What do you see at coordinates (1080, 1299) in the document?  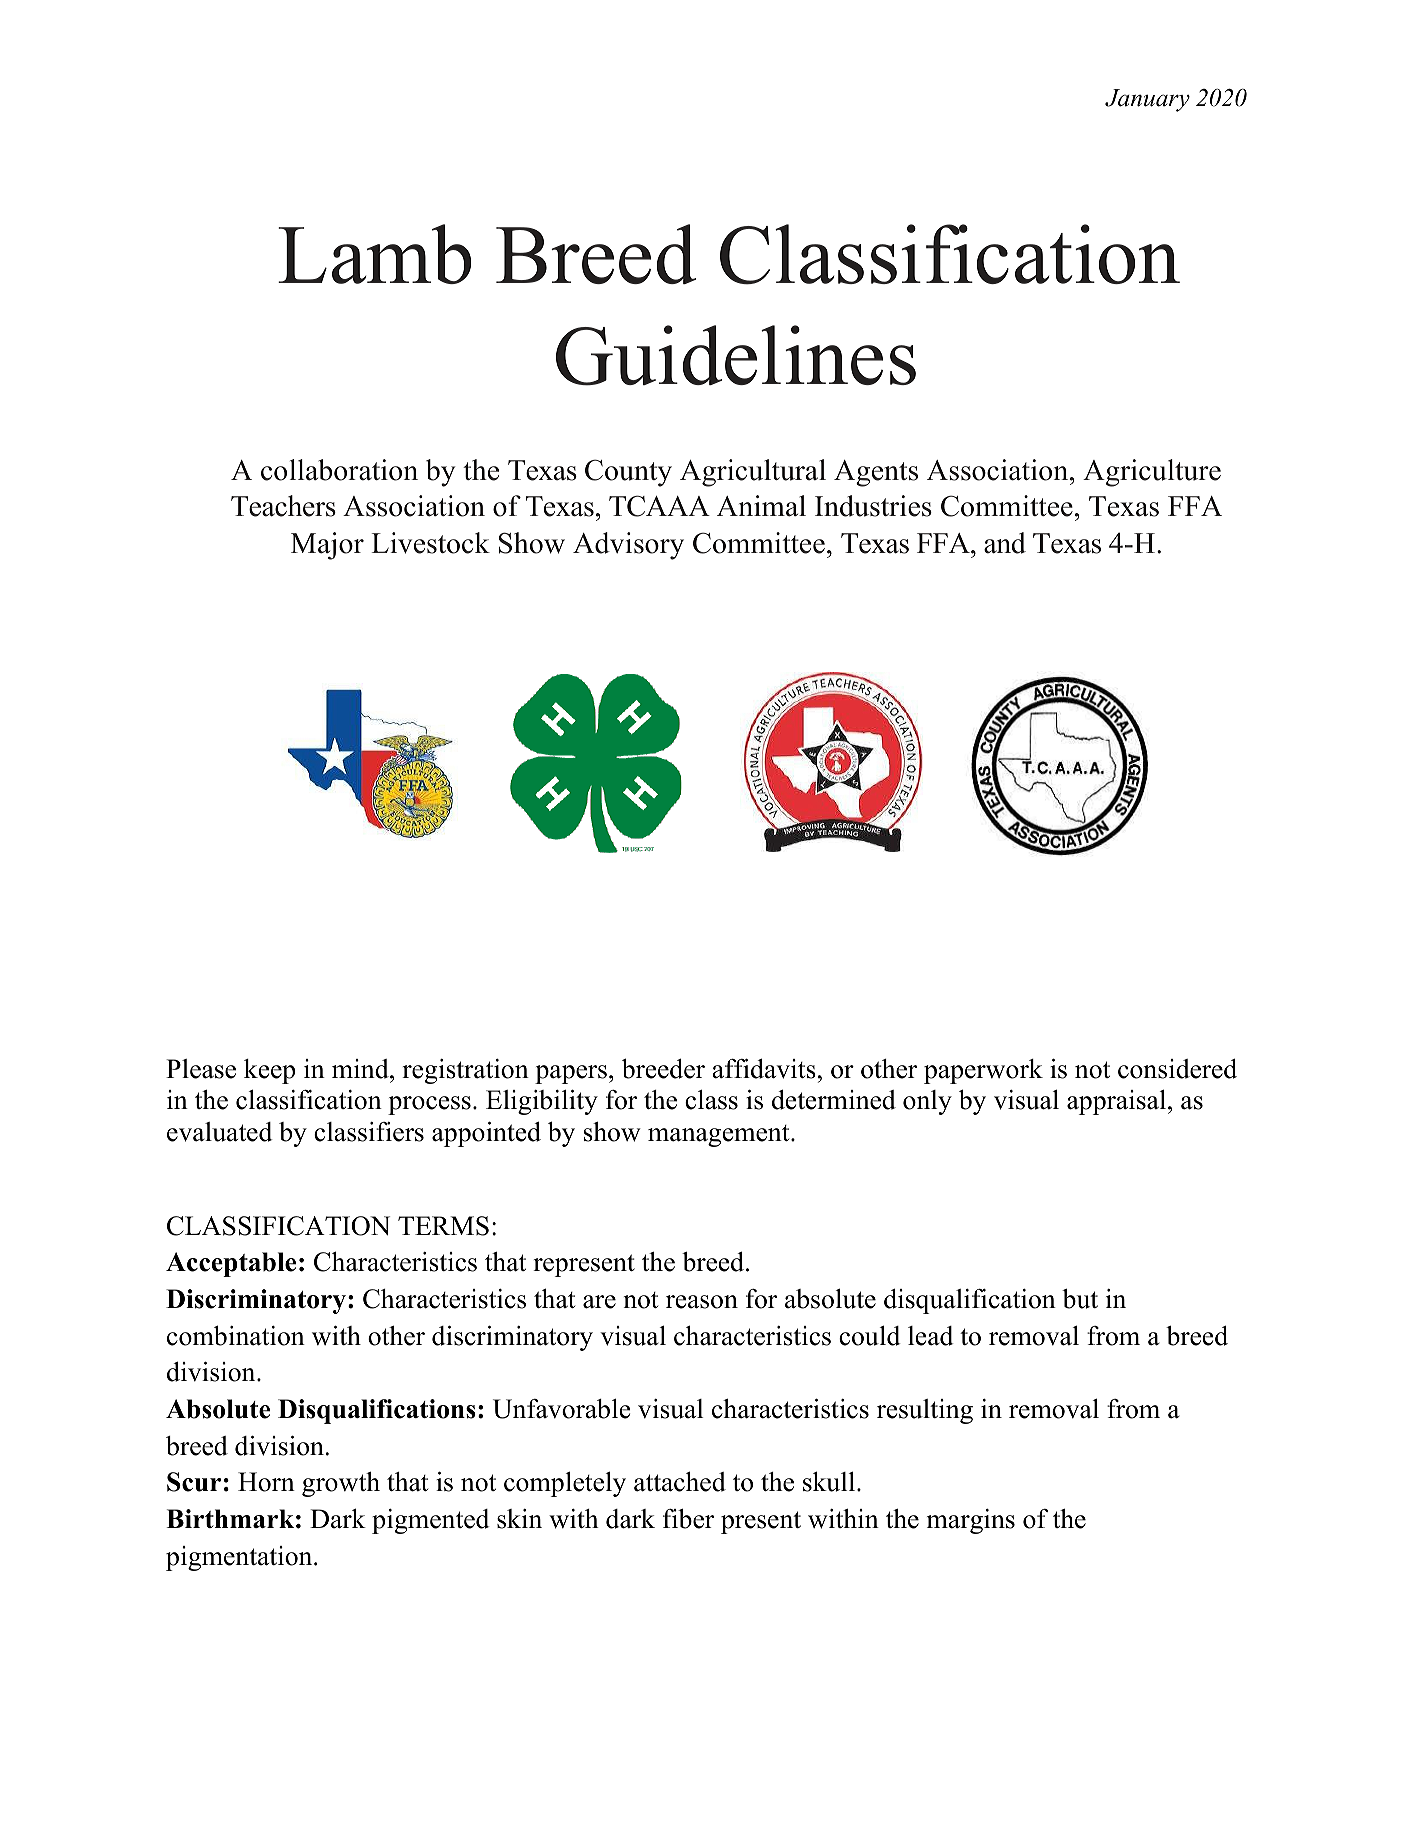 I see `but` at bounding box center [1080, 1299].
